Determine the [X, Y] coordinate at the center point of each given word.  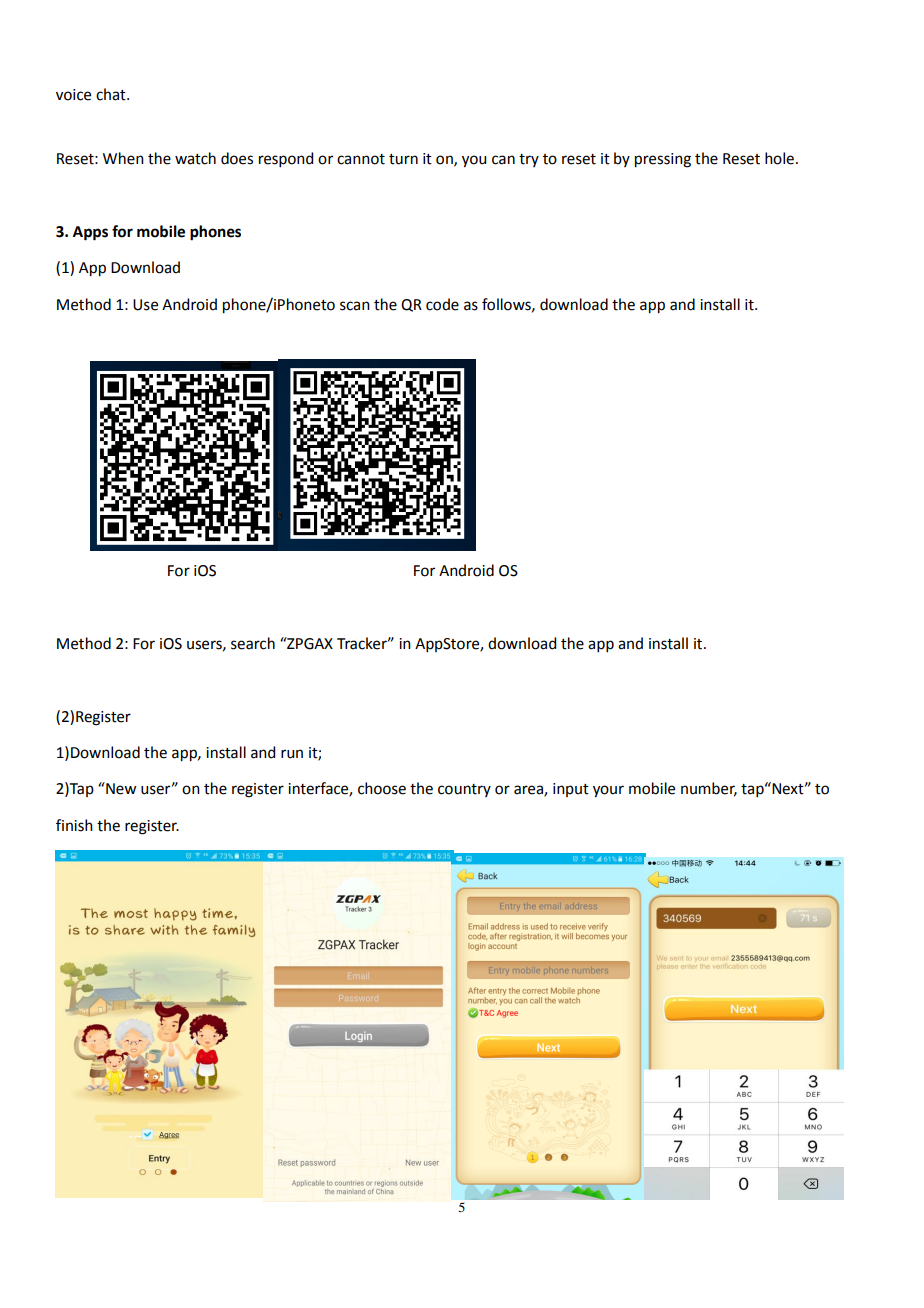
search [253, 643]
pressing [663, 160]
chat [112, 94]
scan [355, 306]
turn [403, 159]
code [442, 304]
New [120, 788]
